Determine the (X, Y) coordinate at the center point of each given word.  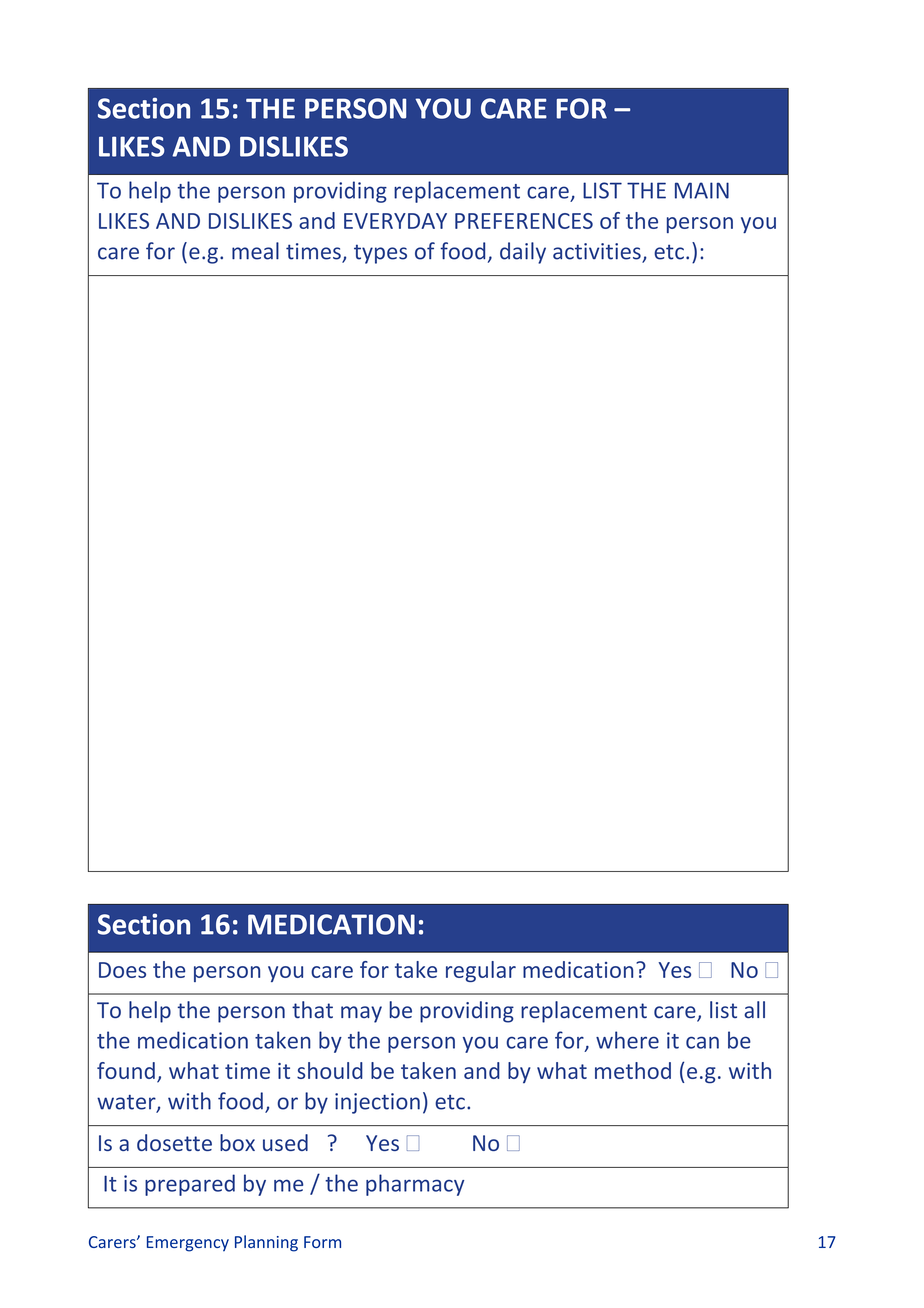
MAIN (702, 190)
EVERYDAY (395, 221)
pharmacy (415, 1185)
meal (255, 251)
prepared (190, 1185)
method (633, 1070)
